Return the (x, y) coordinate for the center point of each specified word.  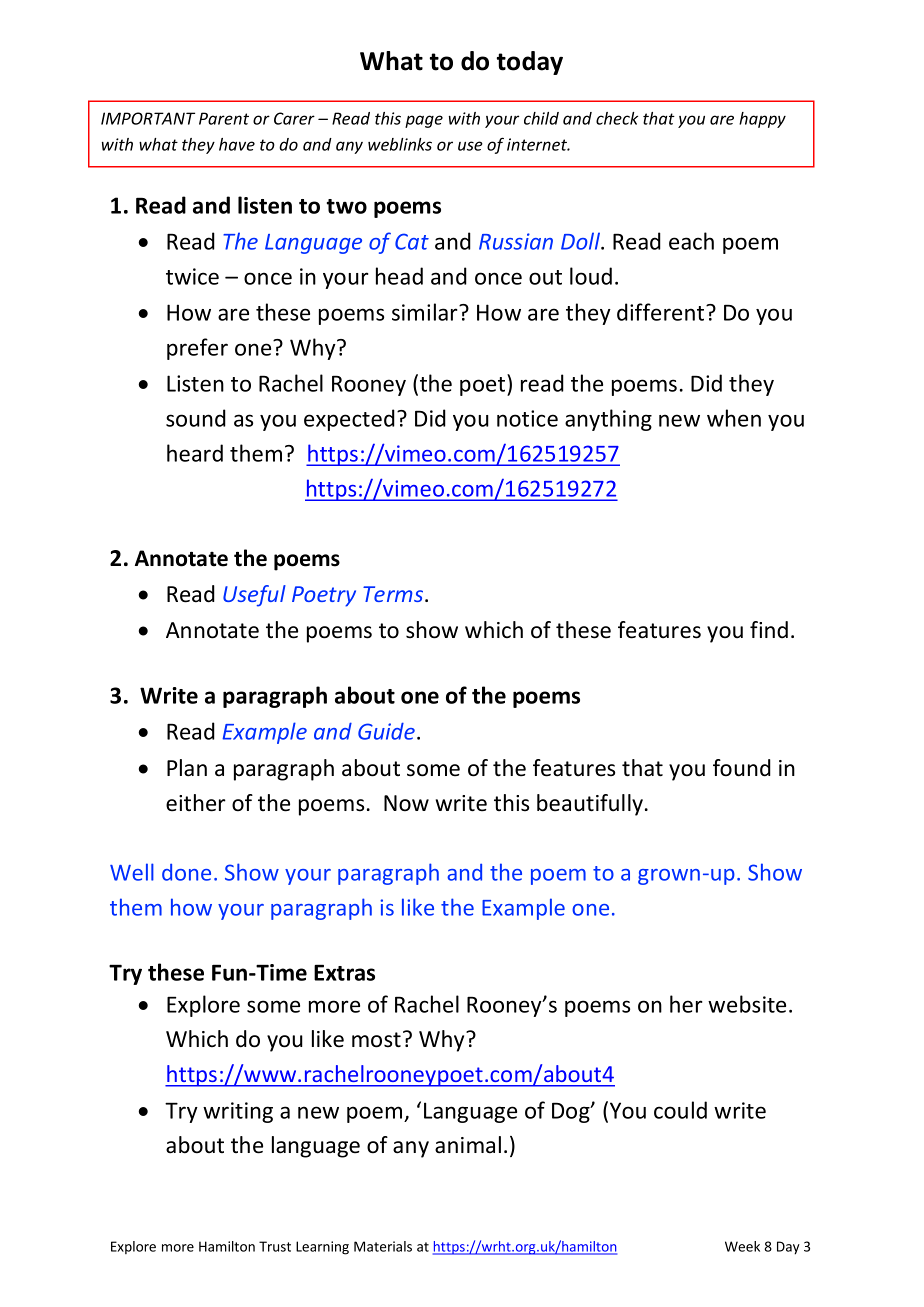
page (424, 121)
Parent (224, 118)
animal (468, 1145)
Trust (275, 1246)
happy (762, 120)
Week (742, 1246)
